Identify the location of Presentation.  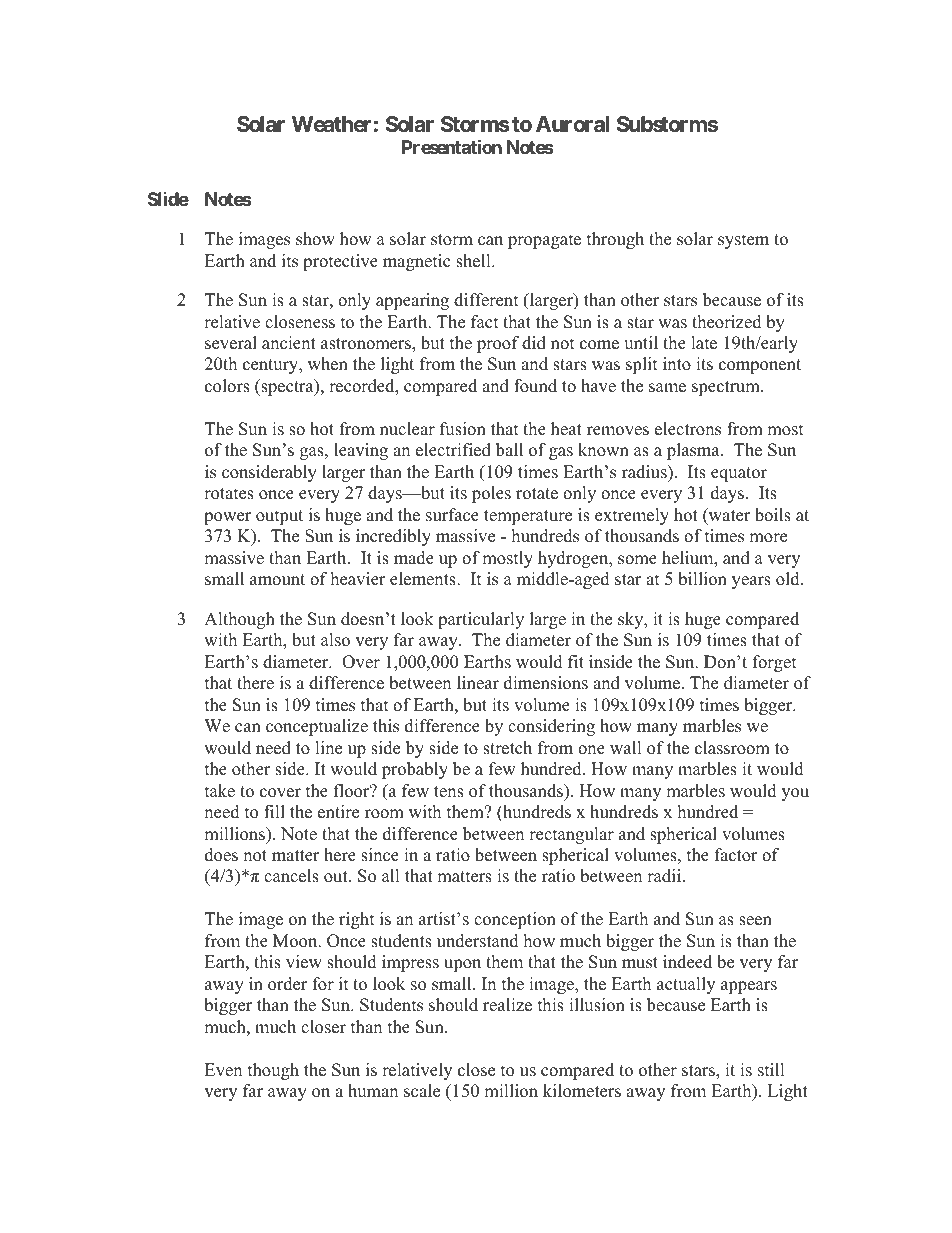
(452, 146).
